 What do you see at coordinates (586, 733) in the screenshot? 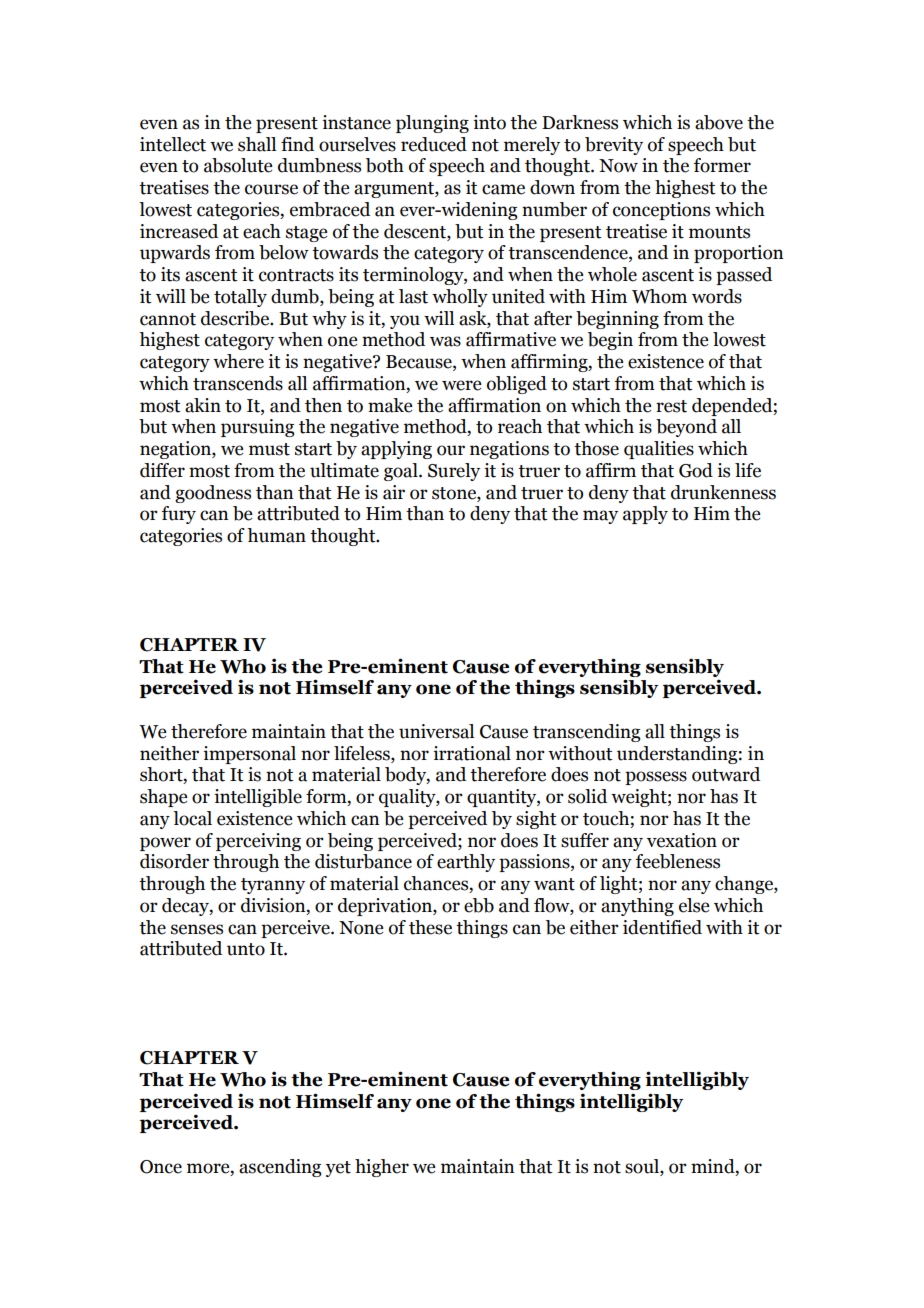
I see `transcending` at bounding box center [586, 733].
